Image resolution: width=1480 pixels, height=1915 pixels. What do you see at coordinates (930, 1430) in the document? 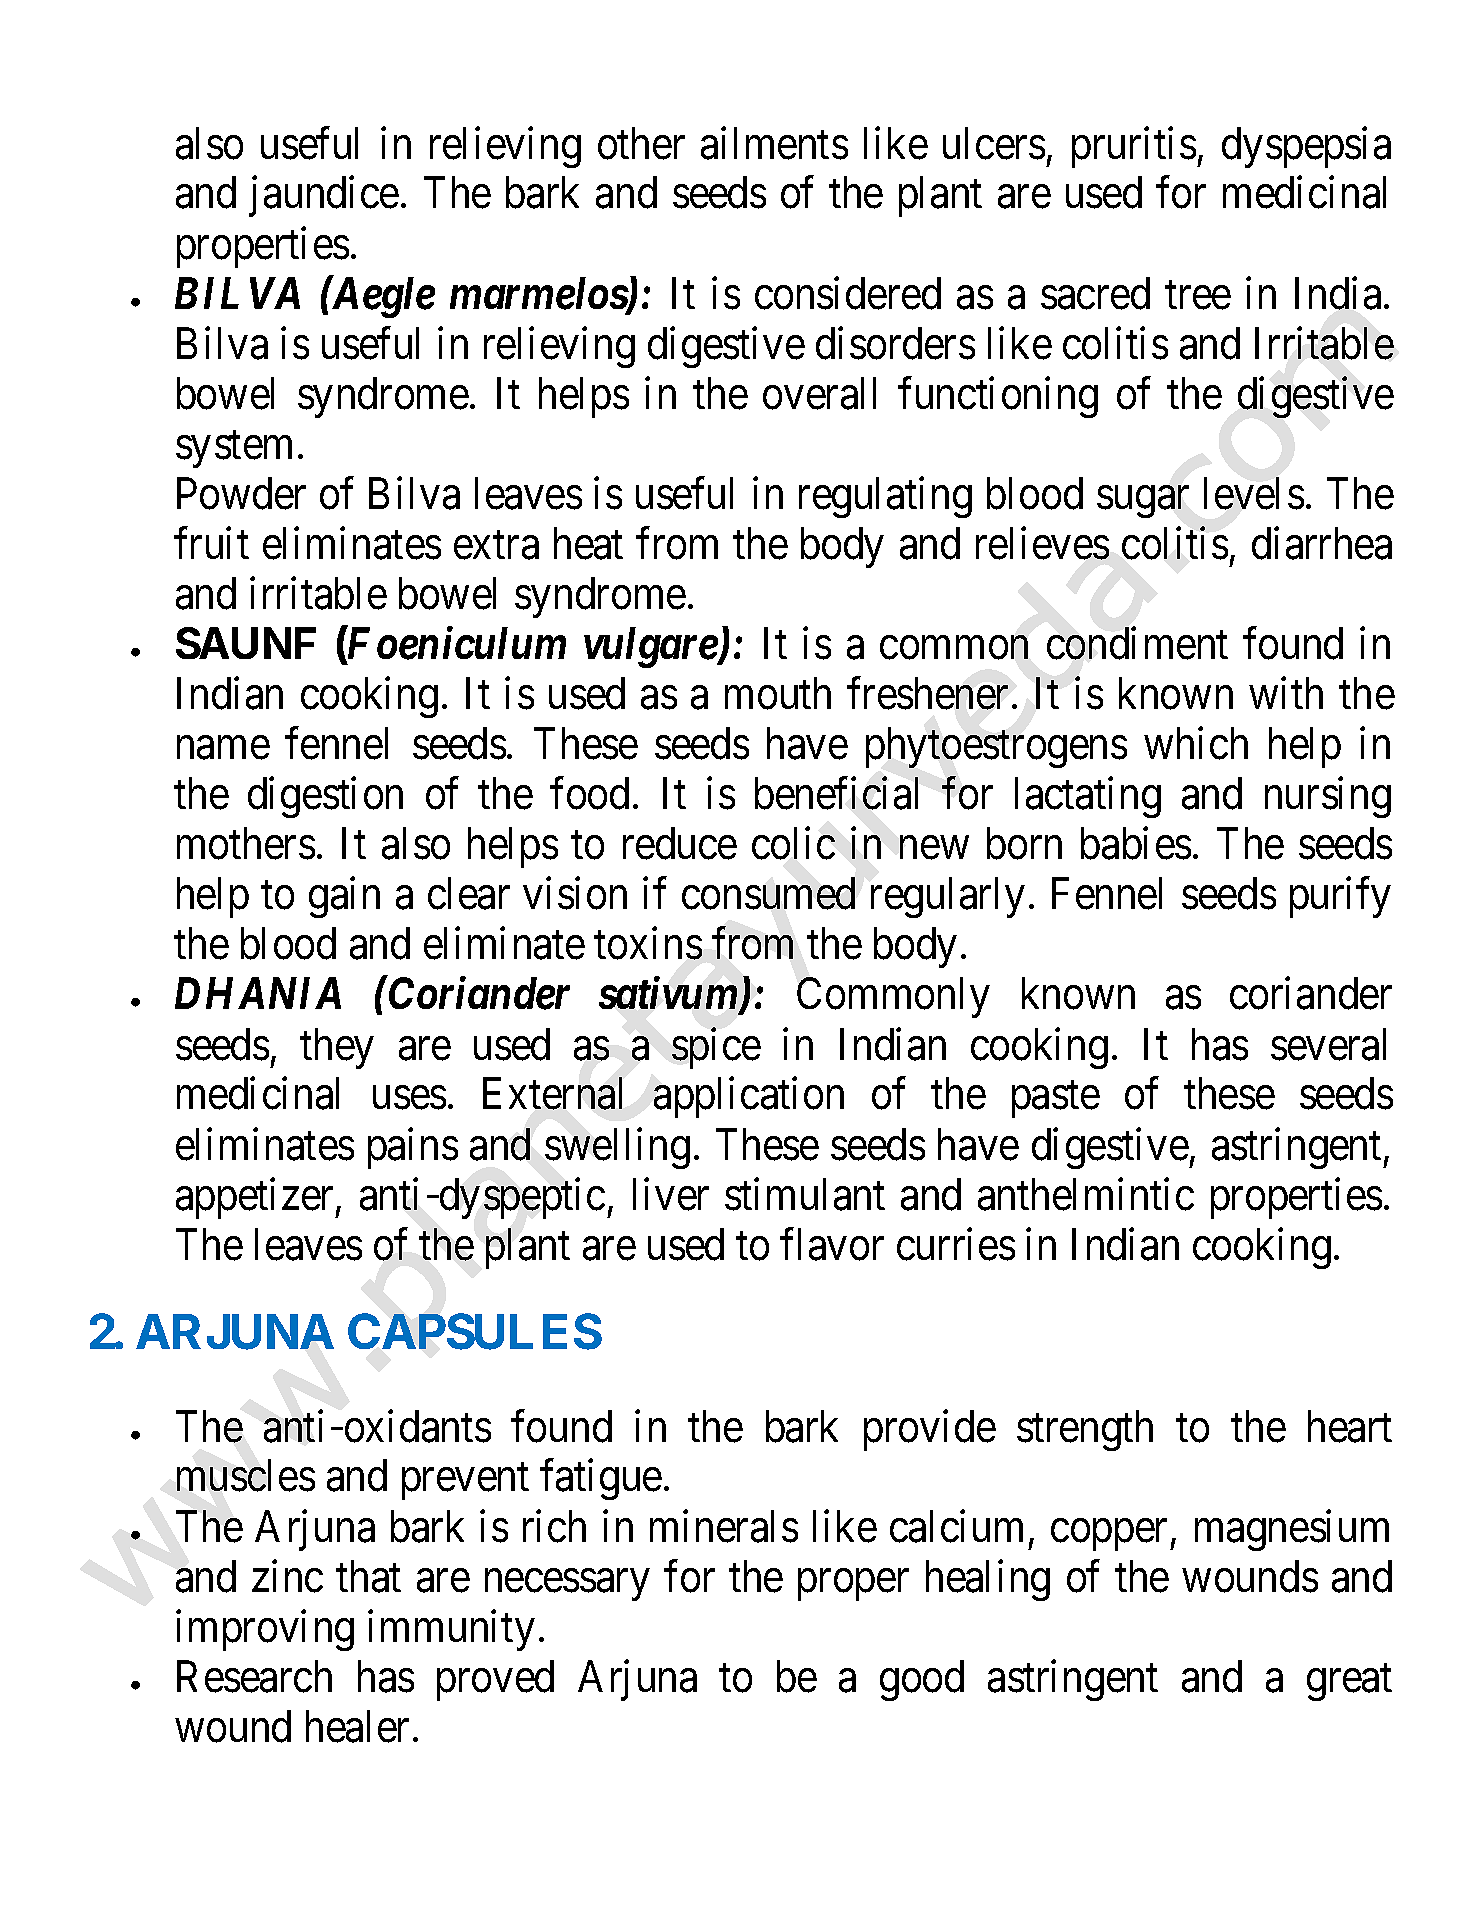
I see `provide` at bounding box center [930, 1430].
